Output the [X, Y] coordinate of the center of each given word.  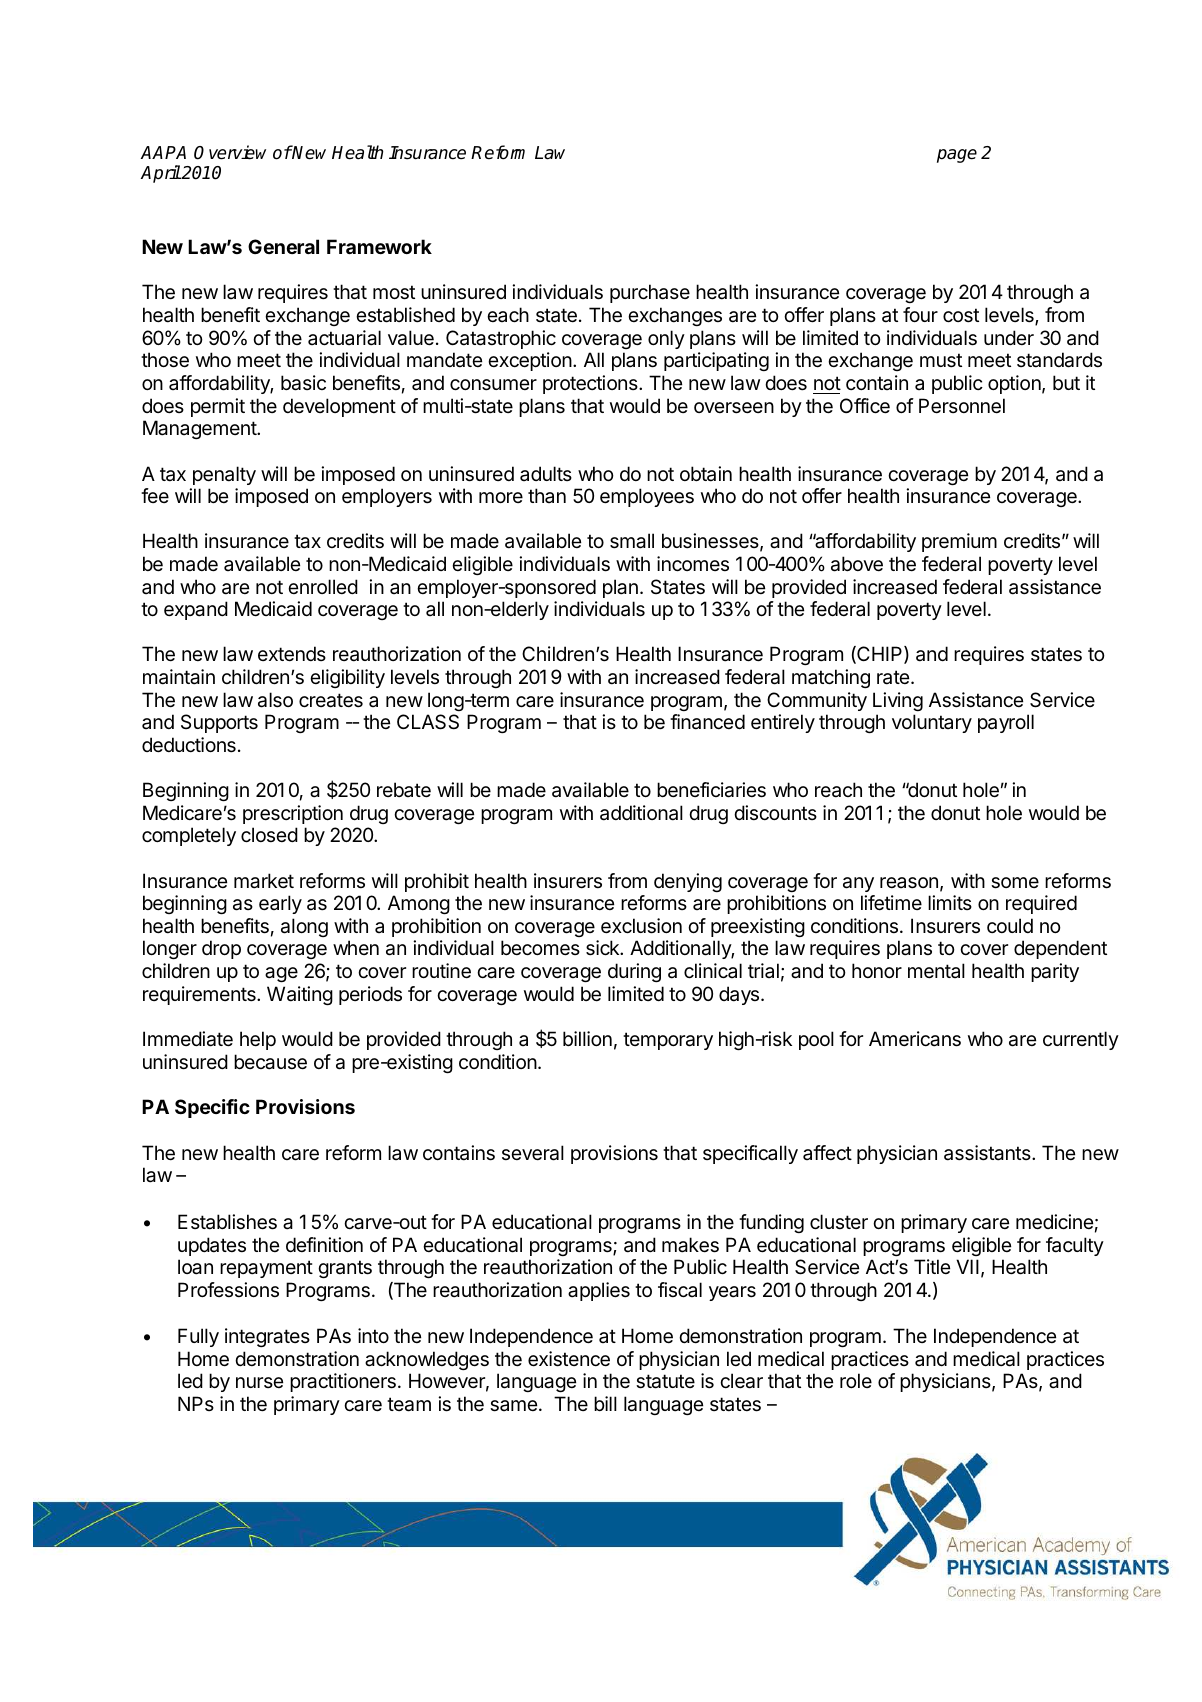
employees [647, 497]
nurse [259, 1382]
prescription [293, 814]
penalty [224, 475]
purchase [650, 293]
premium [959, 542]
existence [569, 1359]
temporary [668, 1041]
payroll [1006, 723]
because [270, 1062]
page [957, 156]
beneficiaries [711, 790]
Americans [915, 1039]
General [283, 246]
